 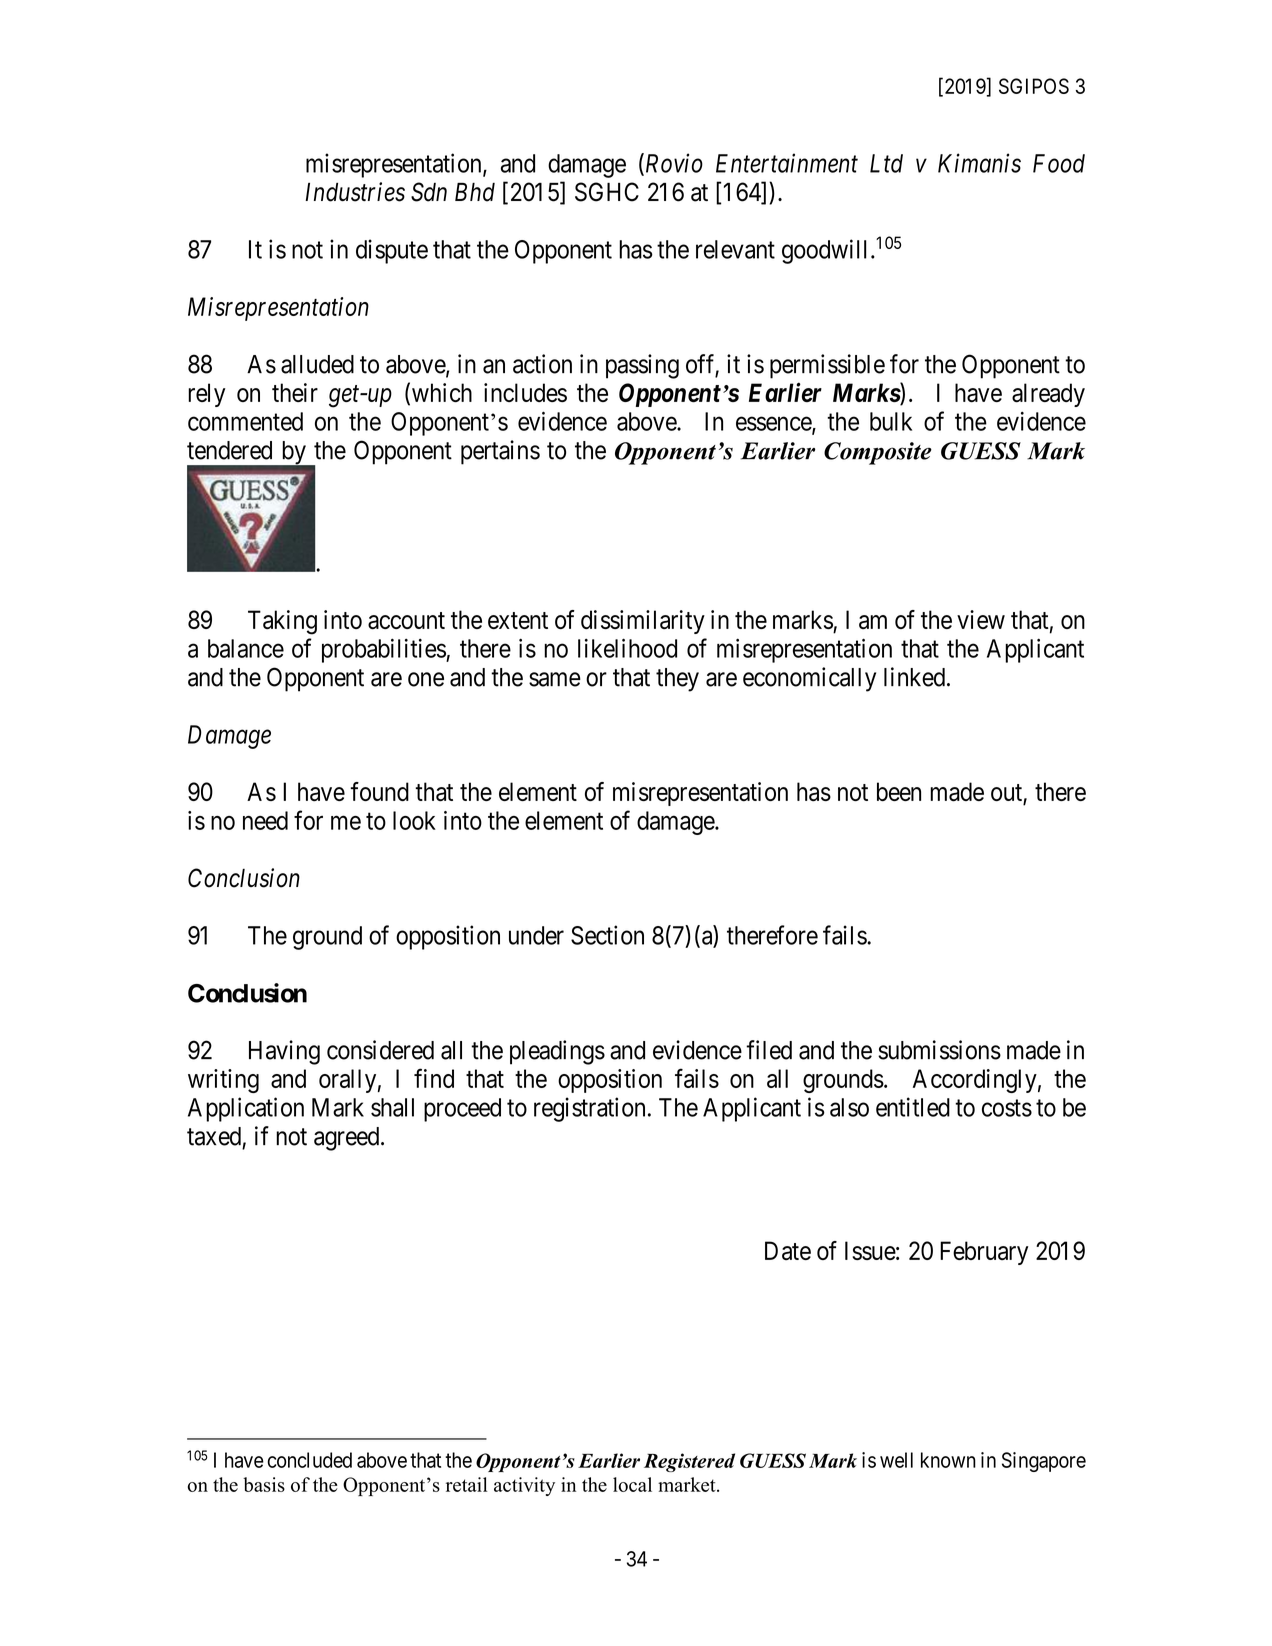 I want to click on concluded, so click(x=310, y=1460).
